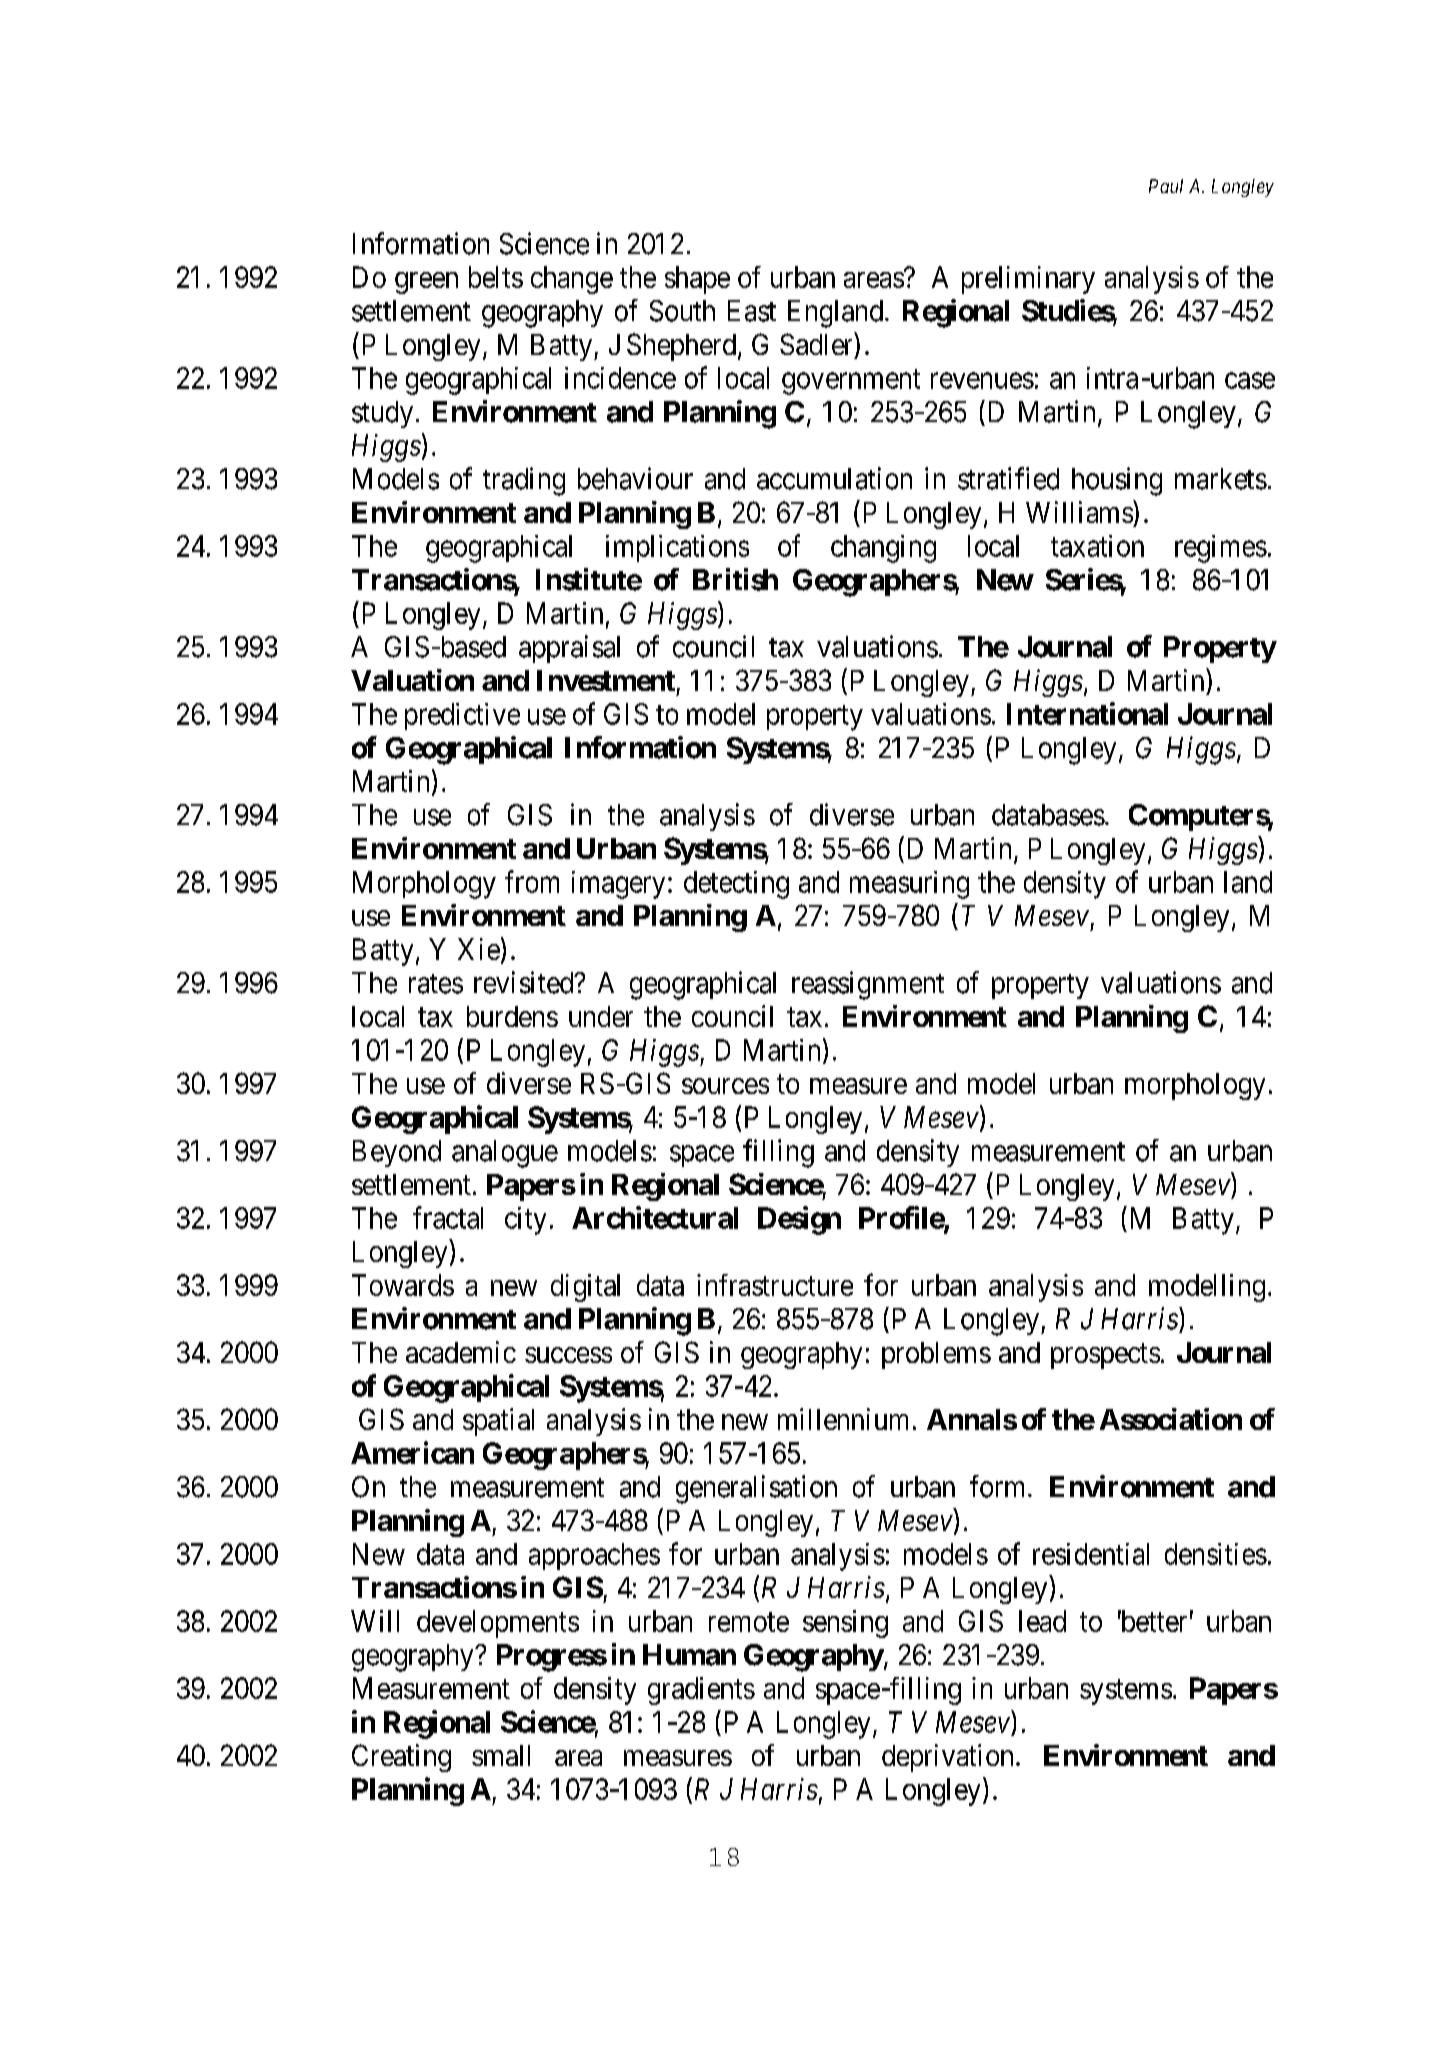 This screenshot has height=2049, width=1449. What do you see at coordinates (426, 283) in the screenshot?
I see `green` at bounding box center [426, 283].
